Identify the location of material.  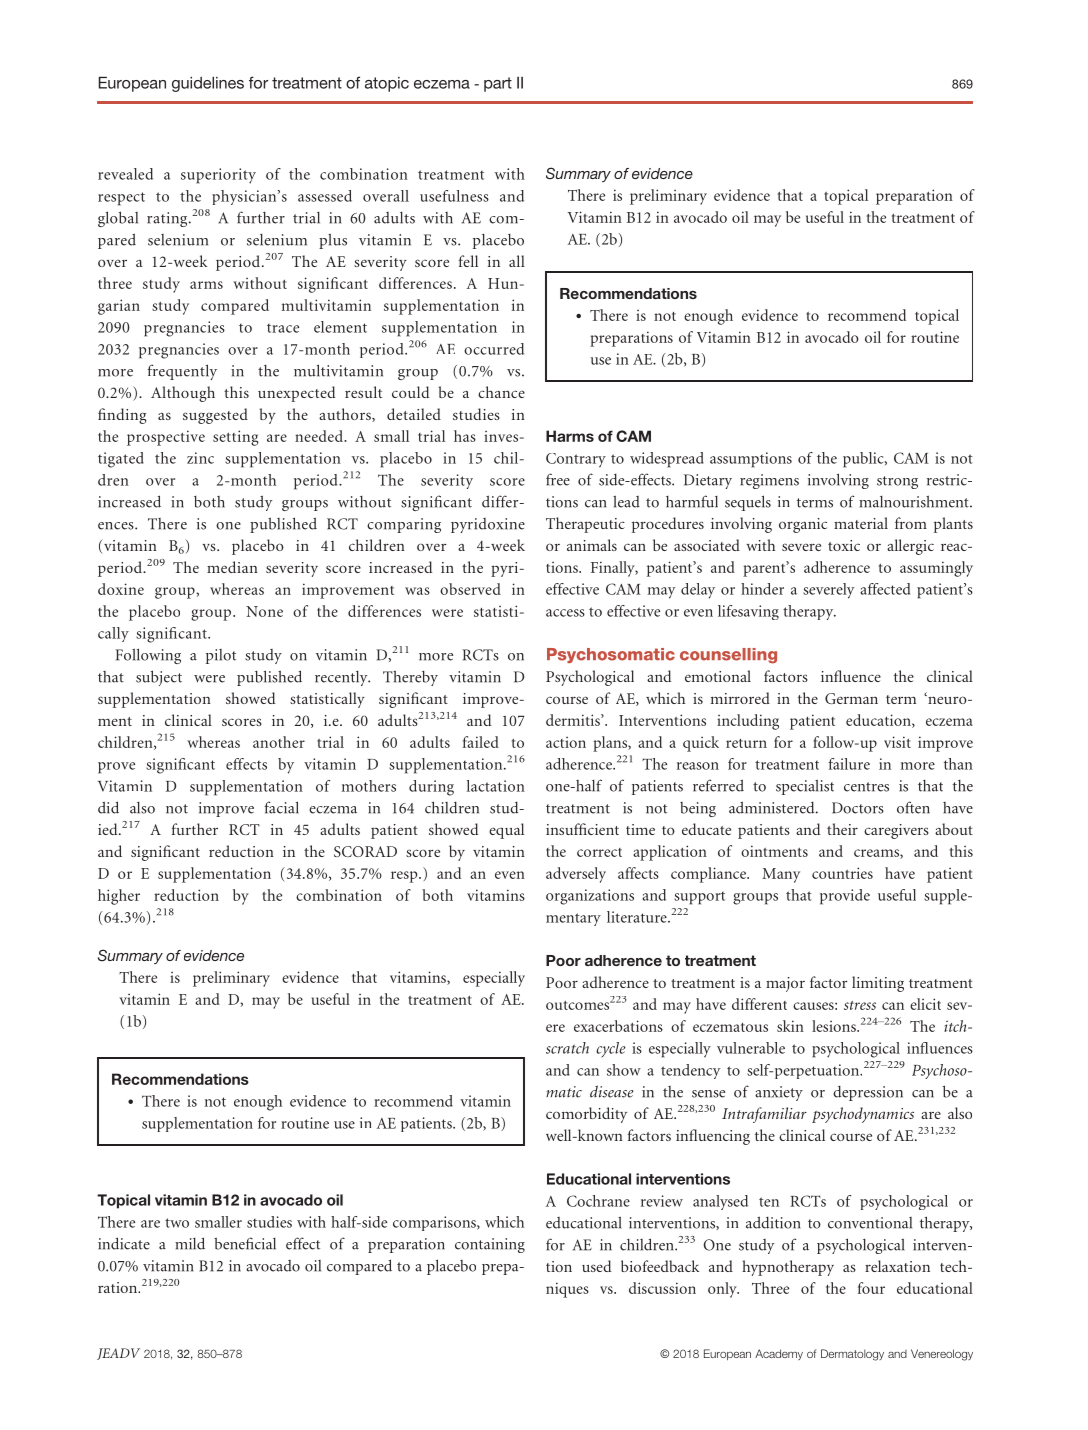
(861, 523).
